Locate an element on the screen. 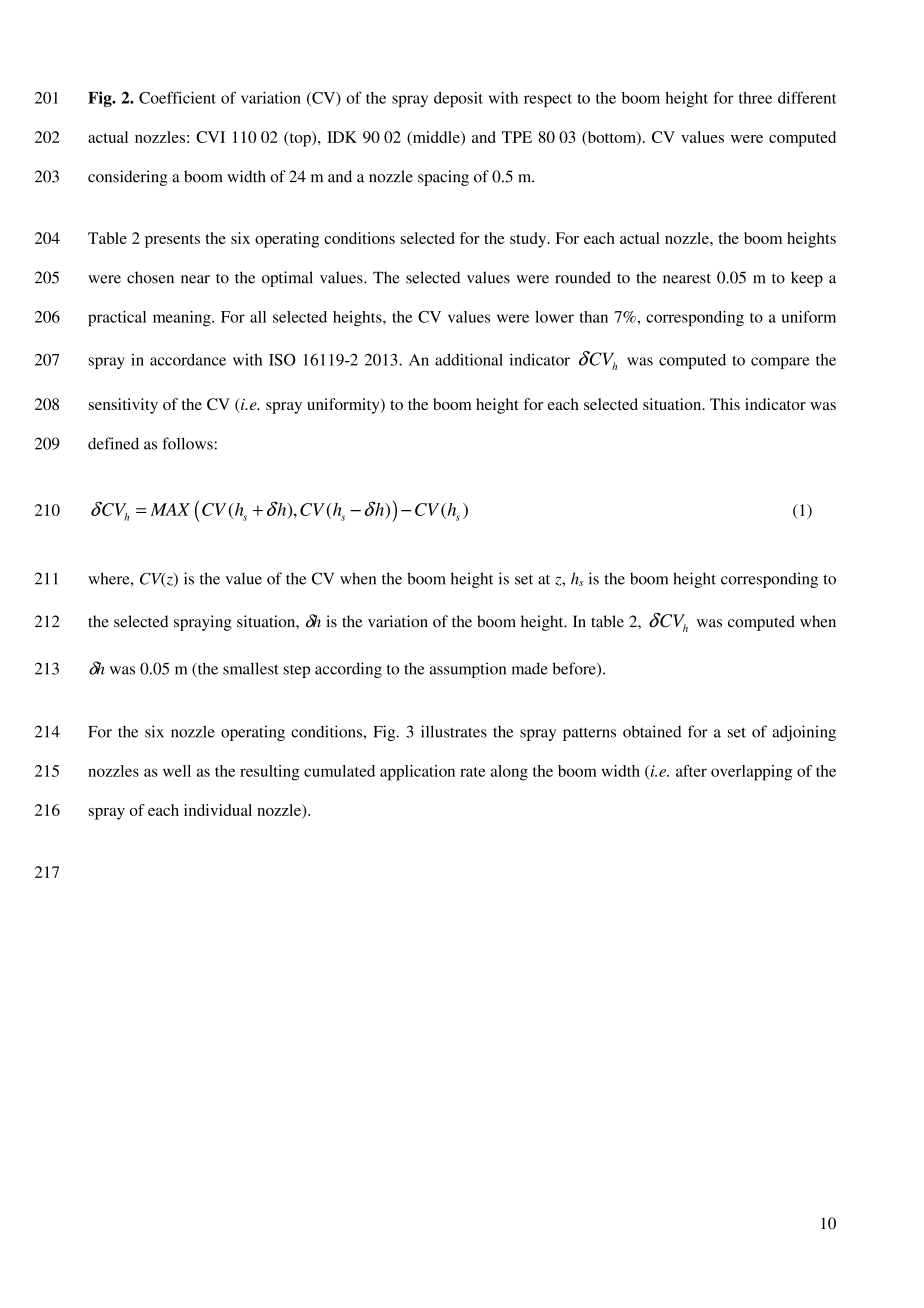 The image size is (924, 1308). assumption is located at coordinates (468, 670).
